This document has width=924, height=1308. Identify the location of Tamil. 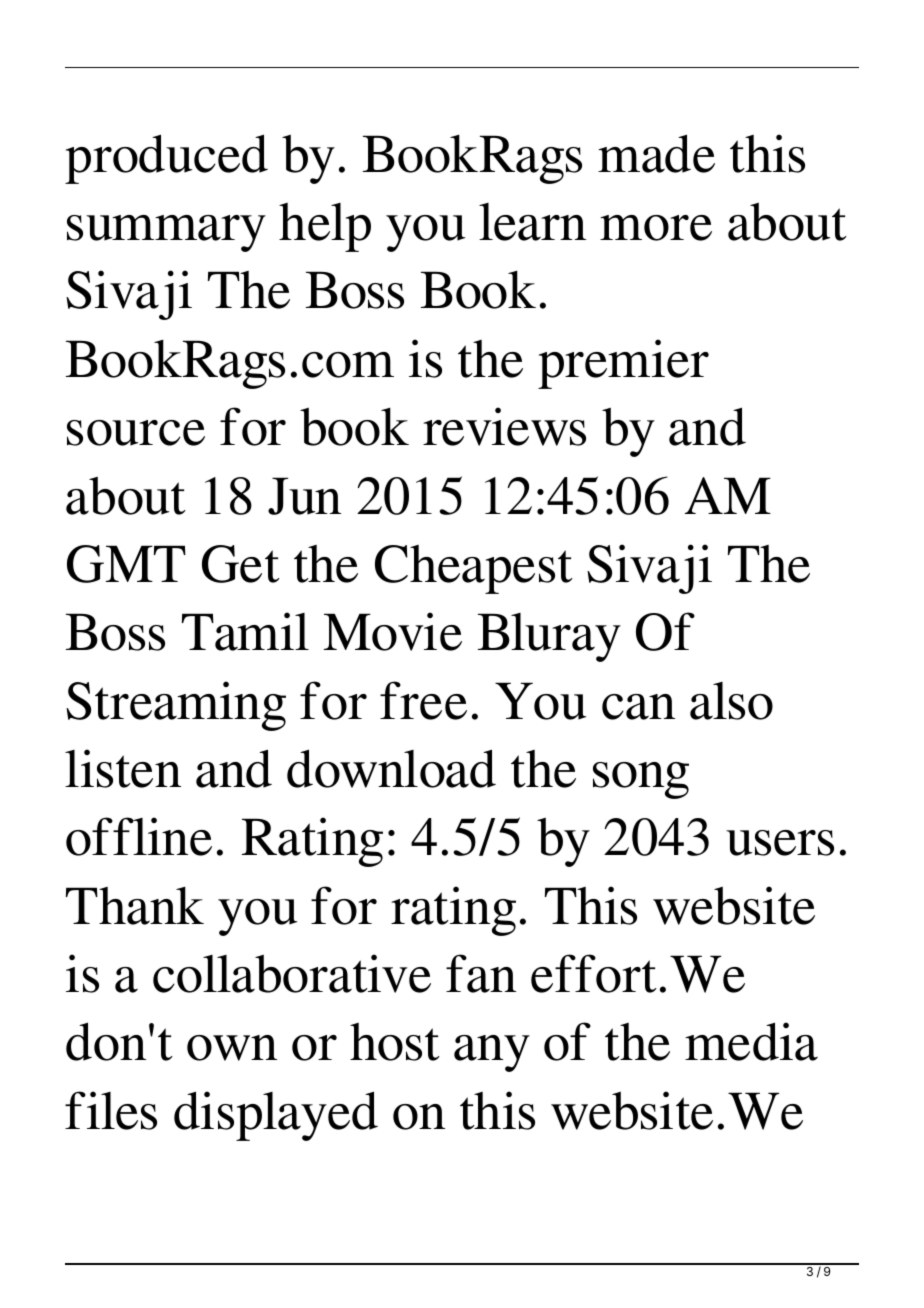
(245, 631).
